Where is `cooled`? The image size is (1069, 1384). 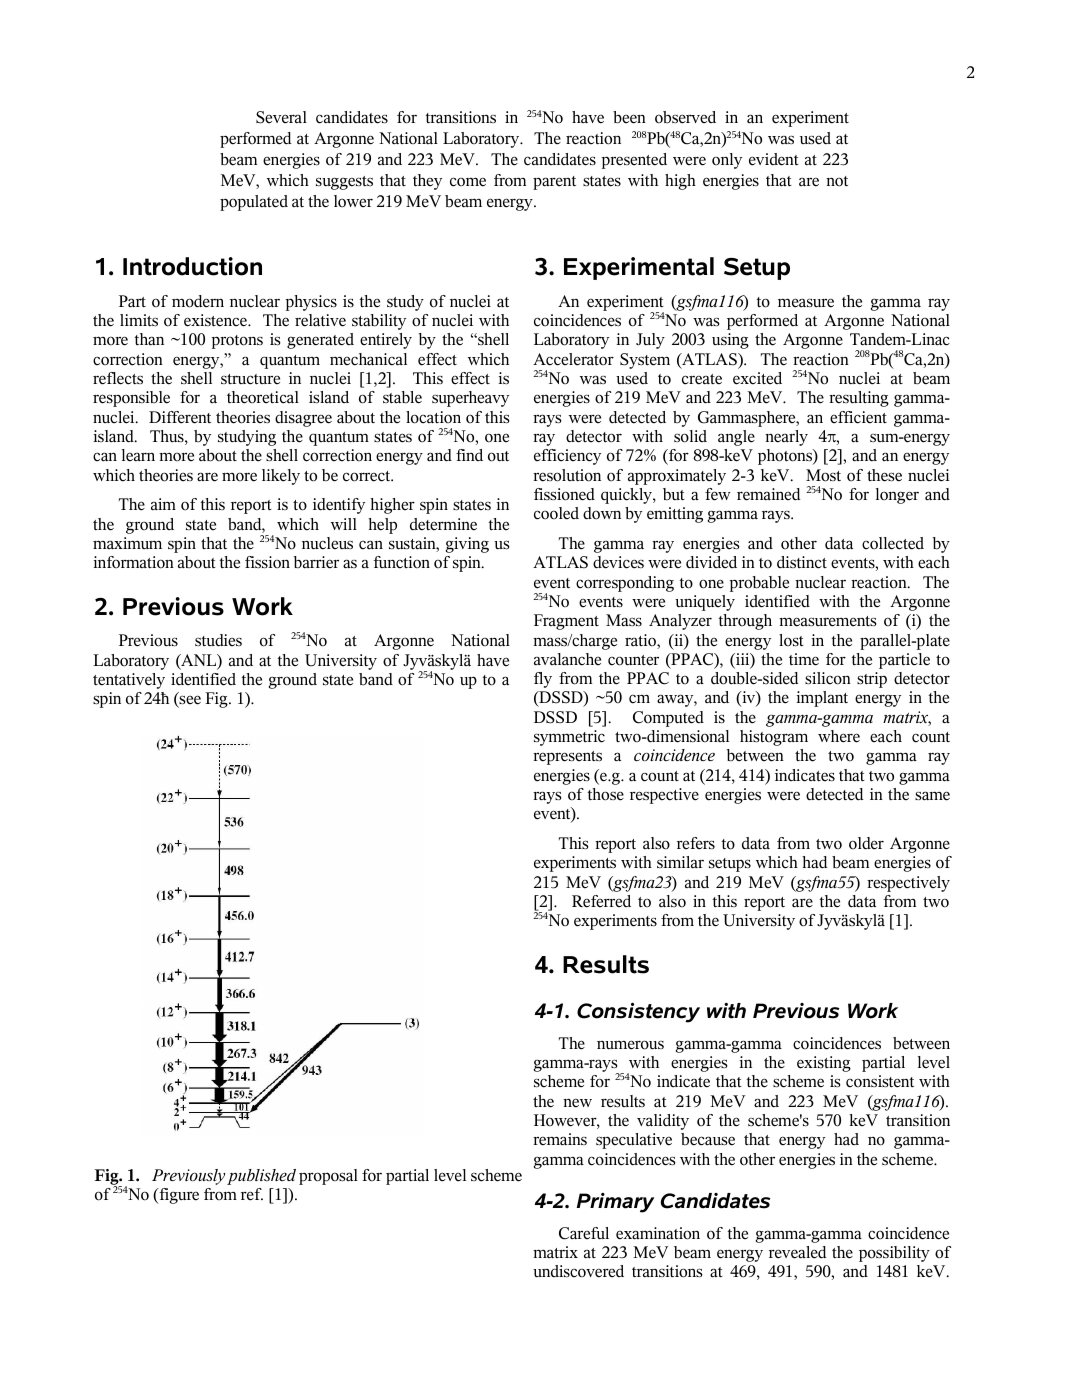
cooled is located at coordinates (556, 513).
